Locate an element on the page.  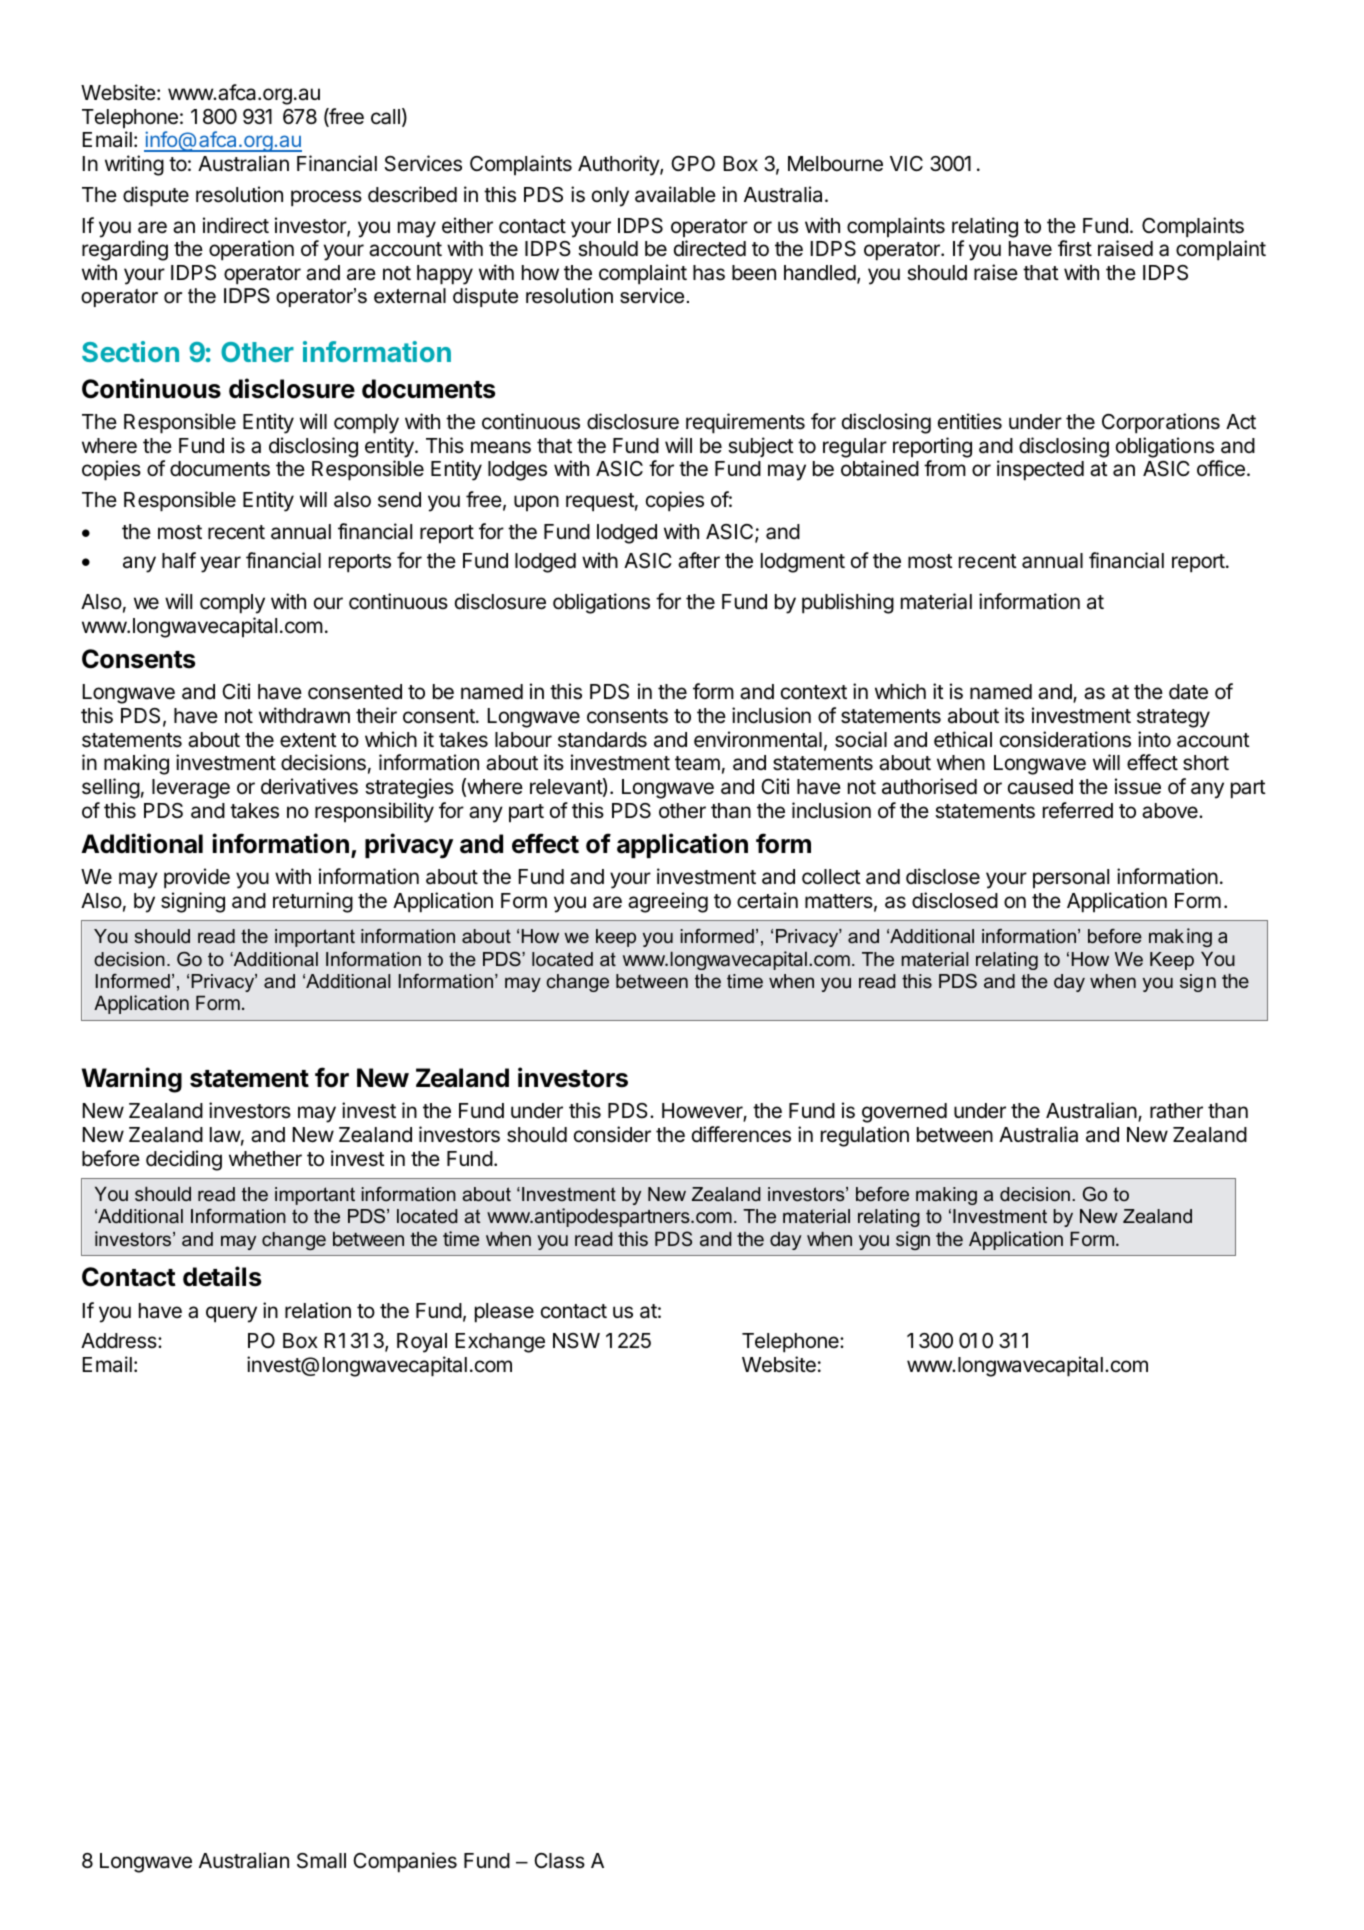
first is located at coordinates (1075, 248).
